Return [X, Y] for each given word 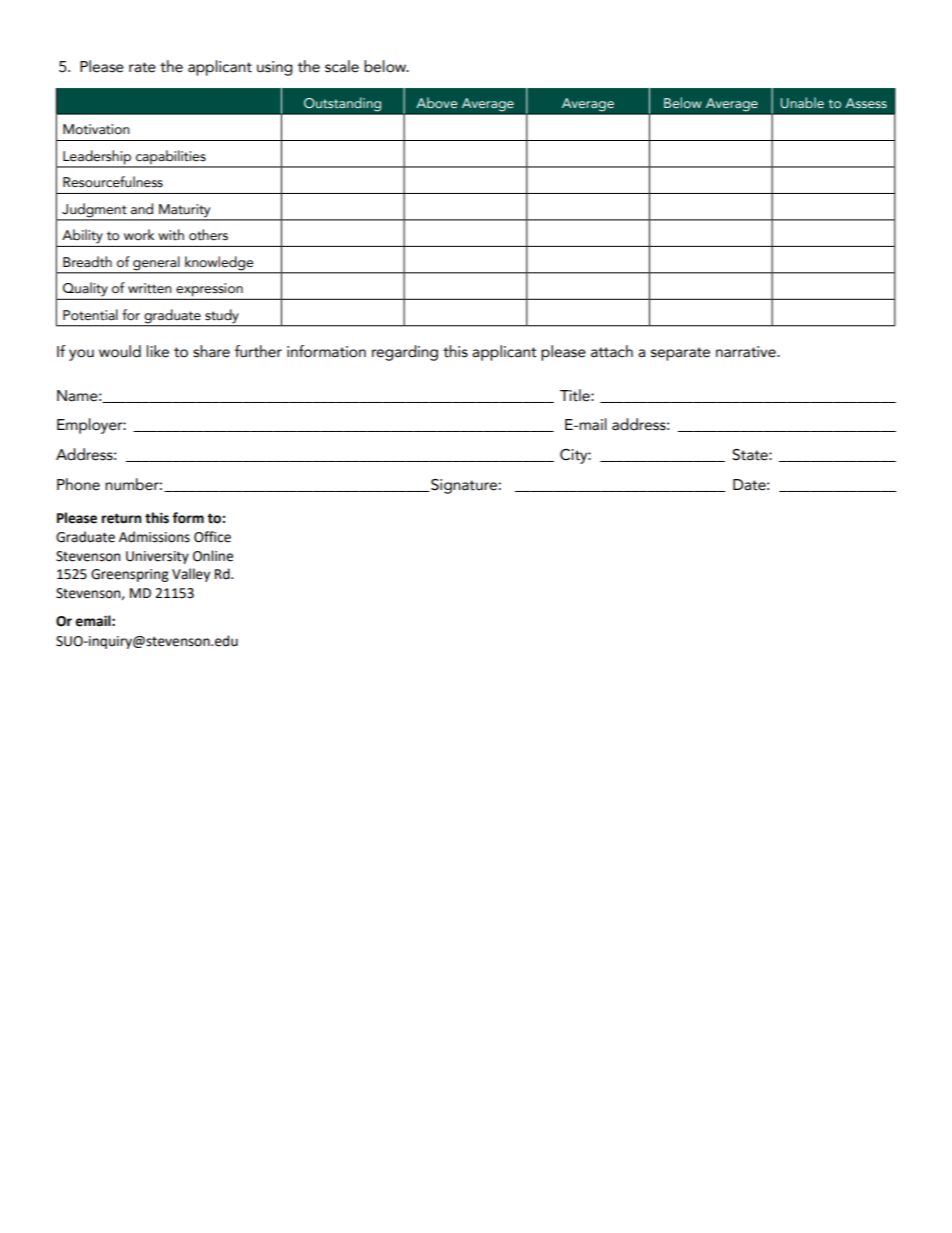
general [156, 263]
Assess [866, 103]
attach [612, 351]
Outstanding [343, 105]
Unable [802, 102]
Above [436, 102]
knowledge [219, 263]
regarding [405, 353]
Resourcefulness [113, 182]
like [158, 351]
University [157, 557]
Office [212, 537]
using [275, 68]
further [258, 351]
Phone [78, 484]
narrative [747, 352]
